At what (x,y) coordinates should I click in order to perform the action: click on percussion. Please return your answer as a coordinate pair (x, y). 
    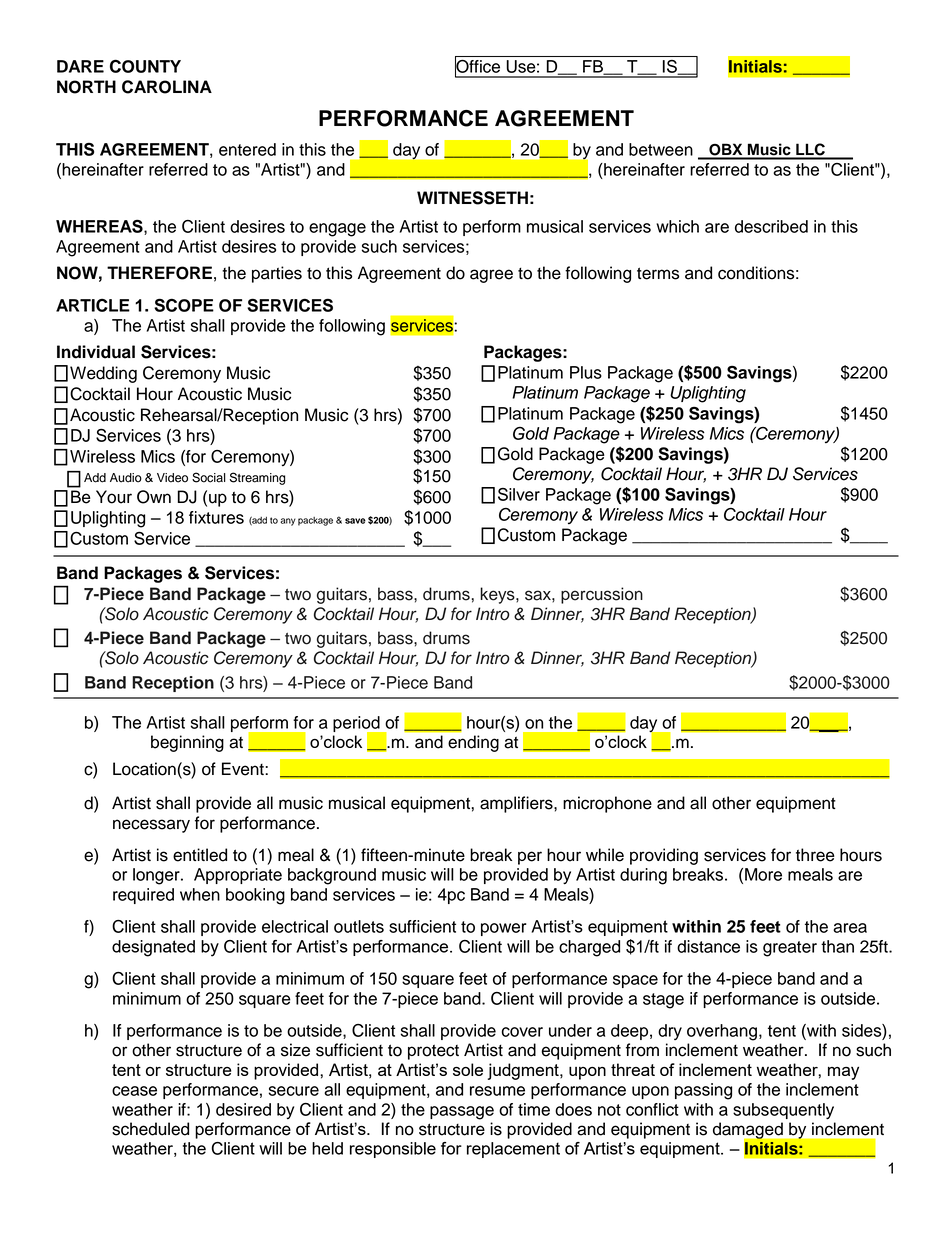
    Looking at the image, I should click on (602, 595).
